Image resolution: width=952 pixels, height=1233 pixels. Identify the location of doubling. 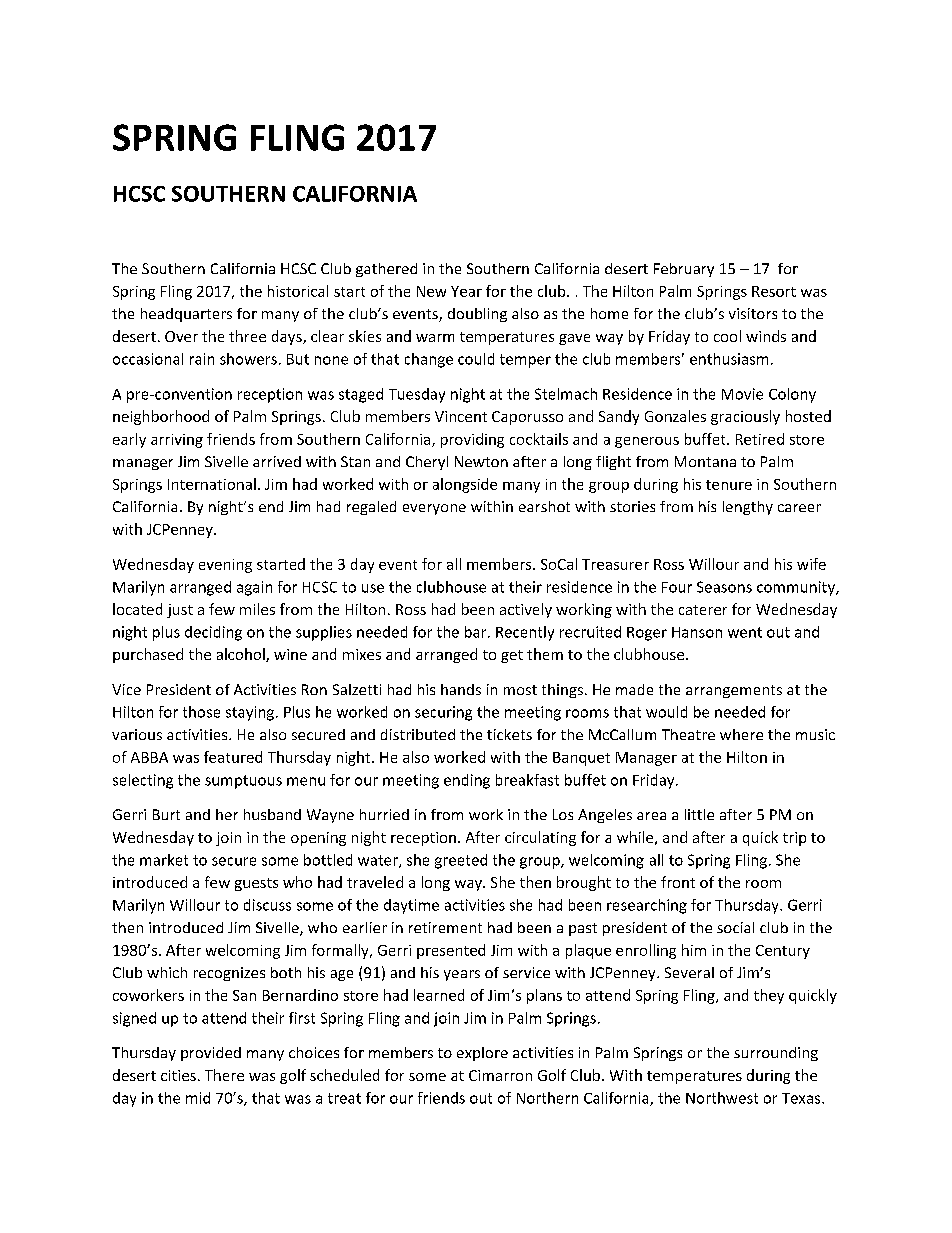
(477, 315).
